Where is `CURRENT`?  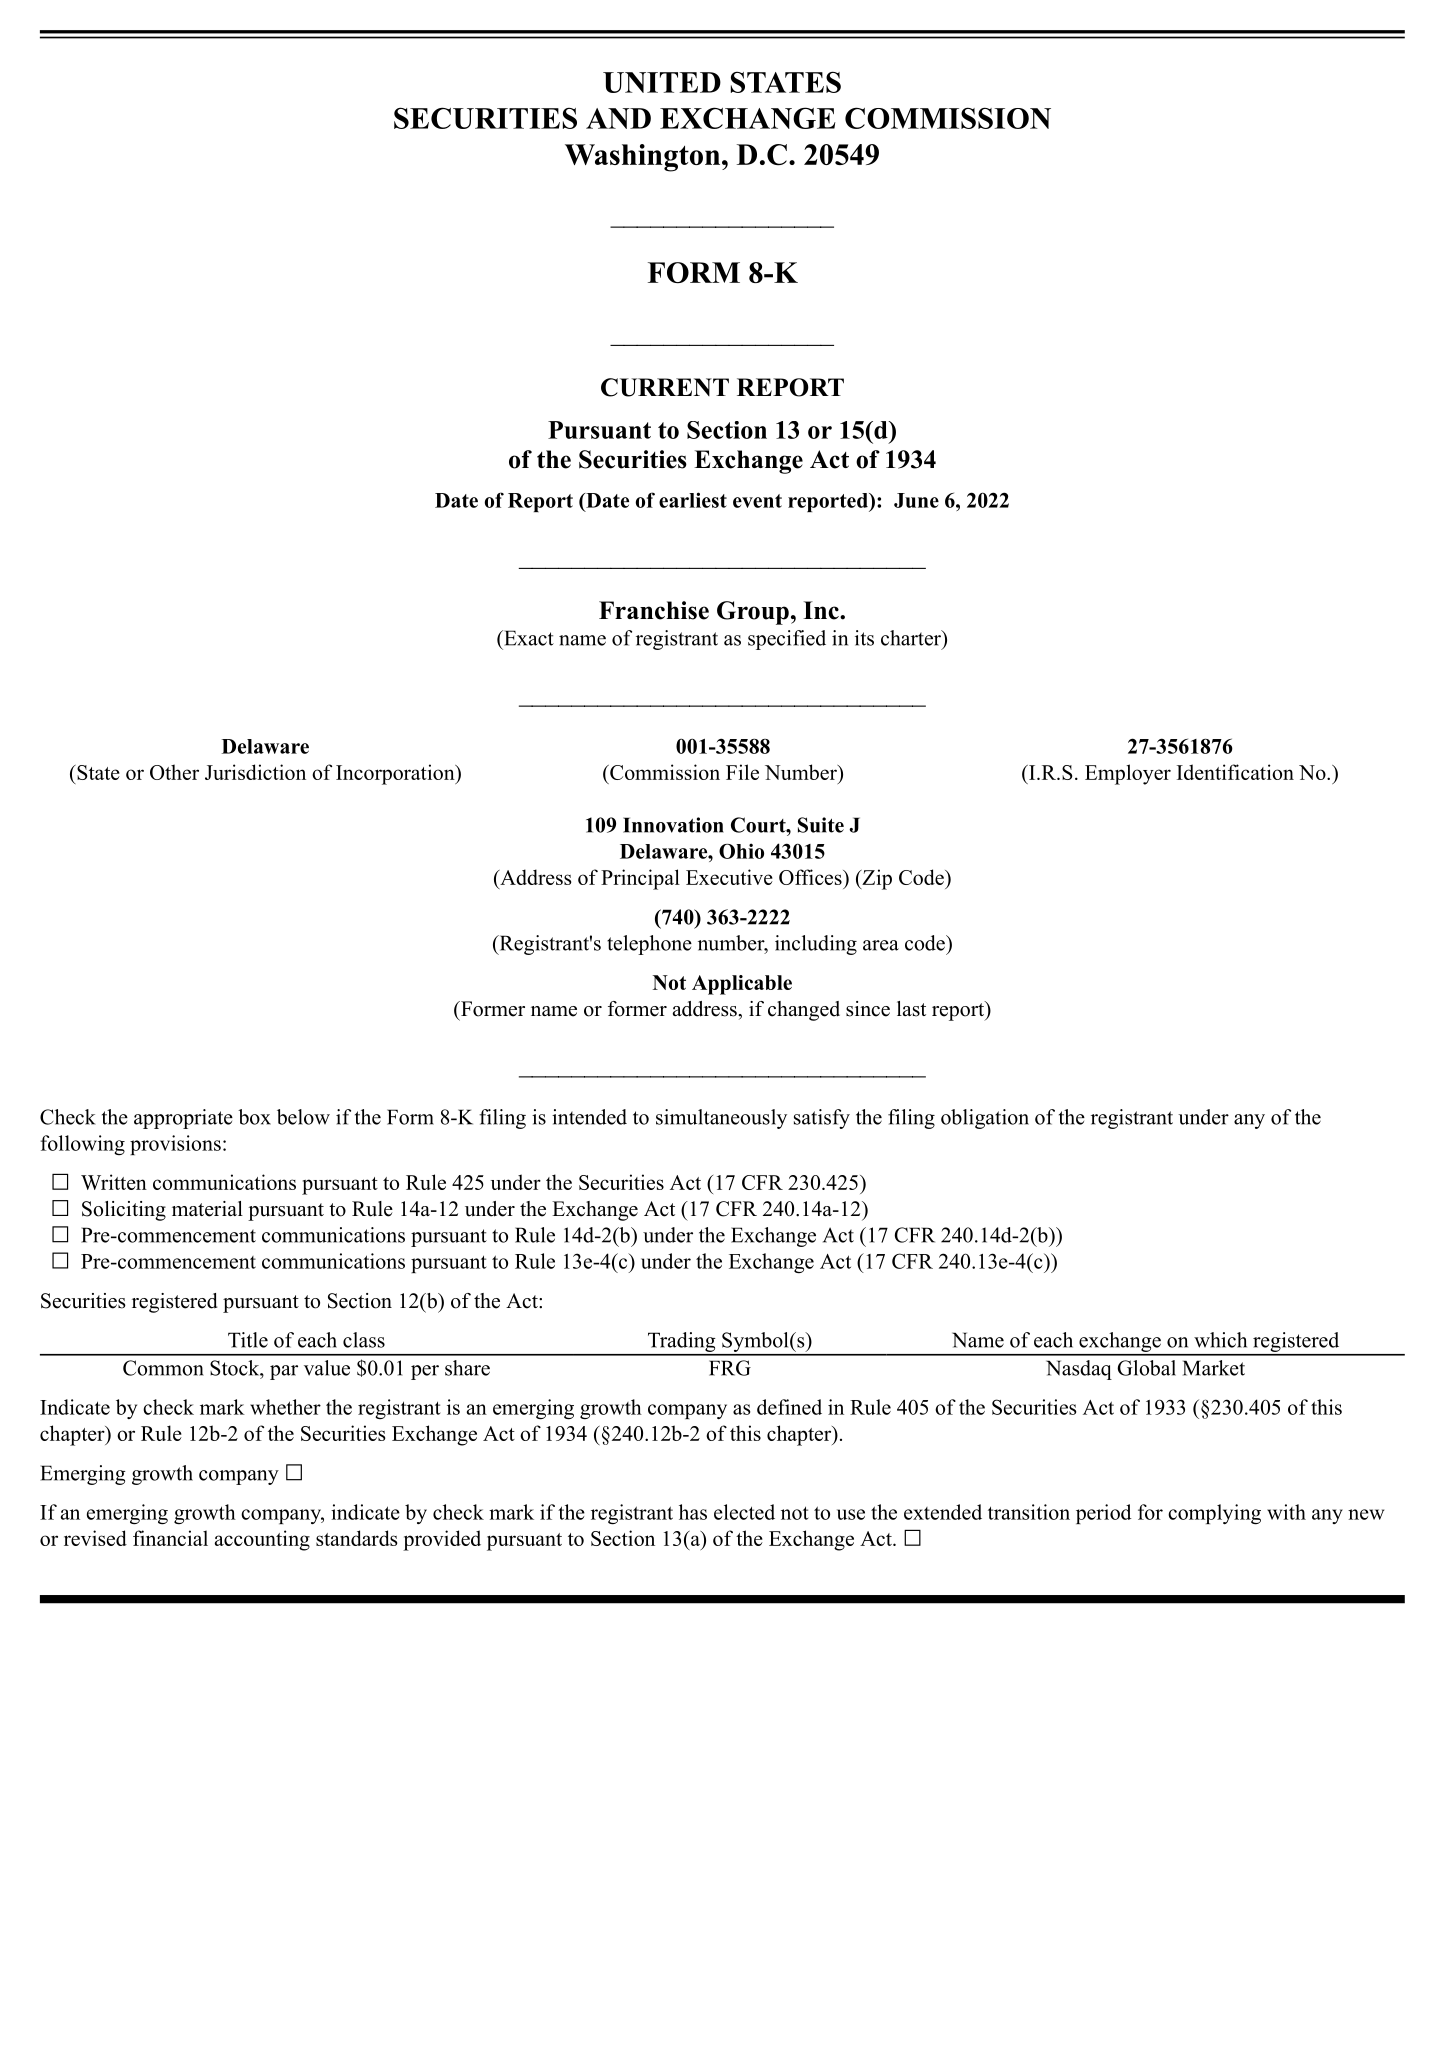 CURRENT is located at coordinates (665, 387).
